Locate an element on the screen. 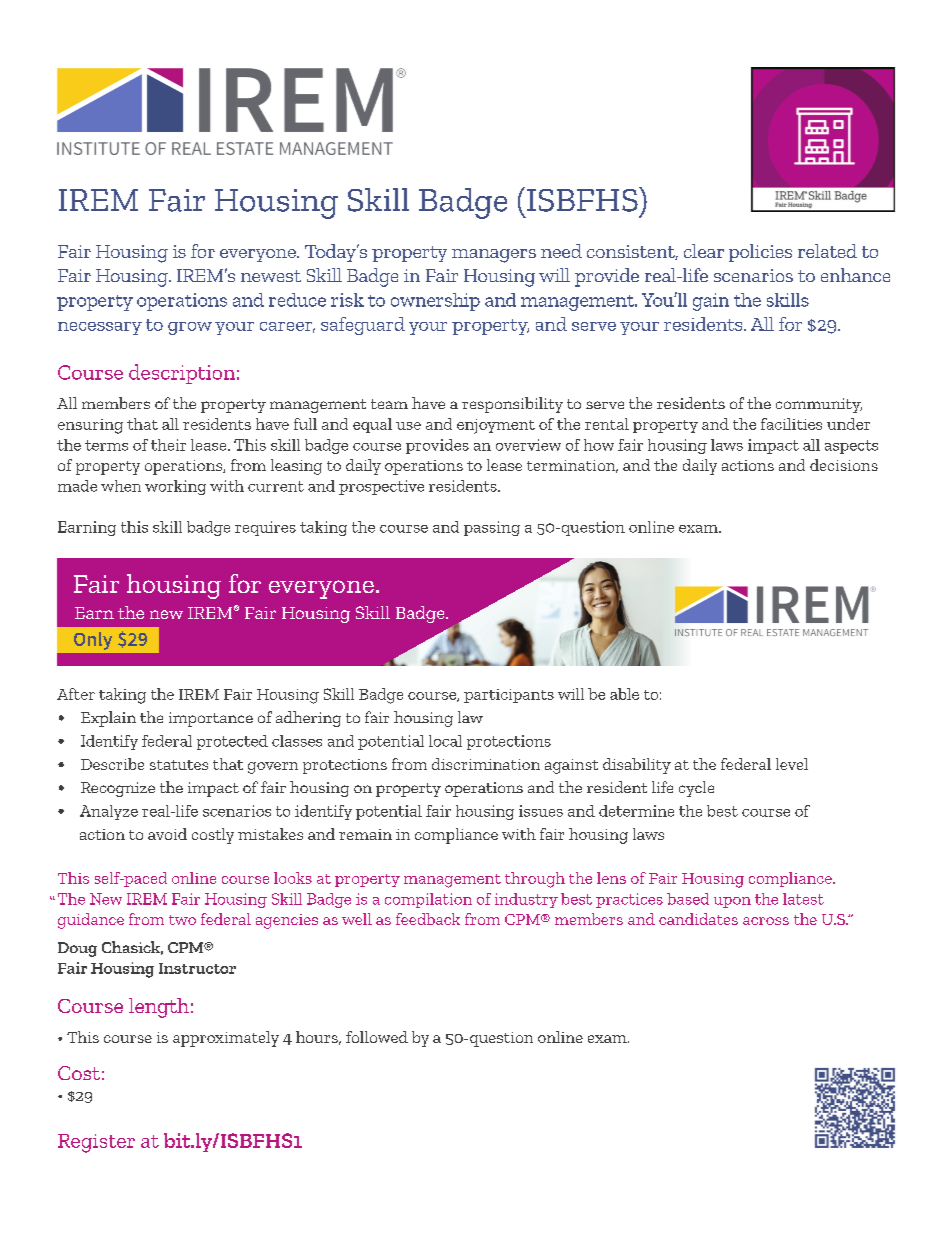  importance is located at coordinates (211, 719).
